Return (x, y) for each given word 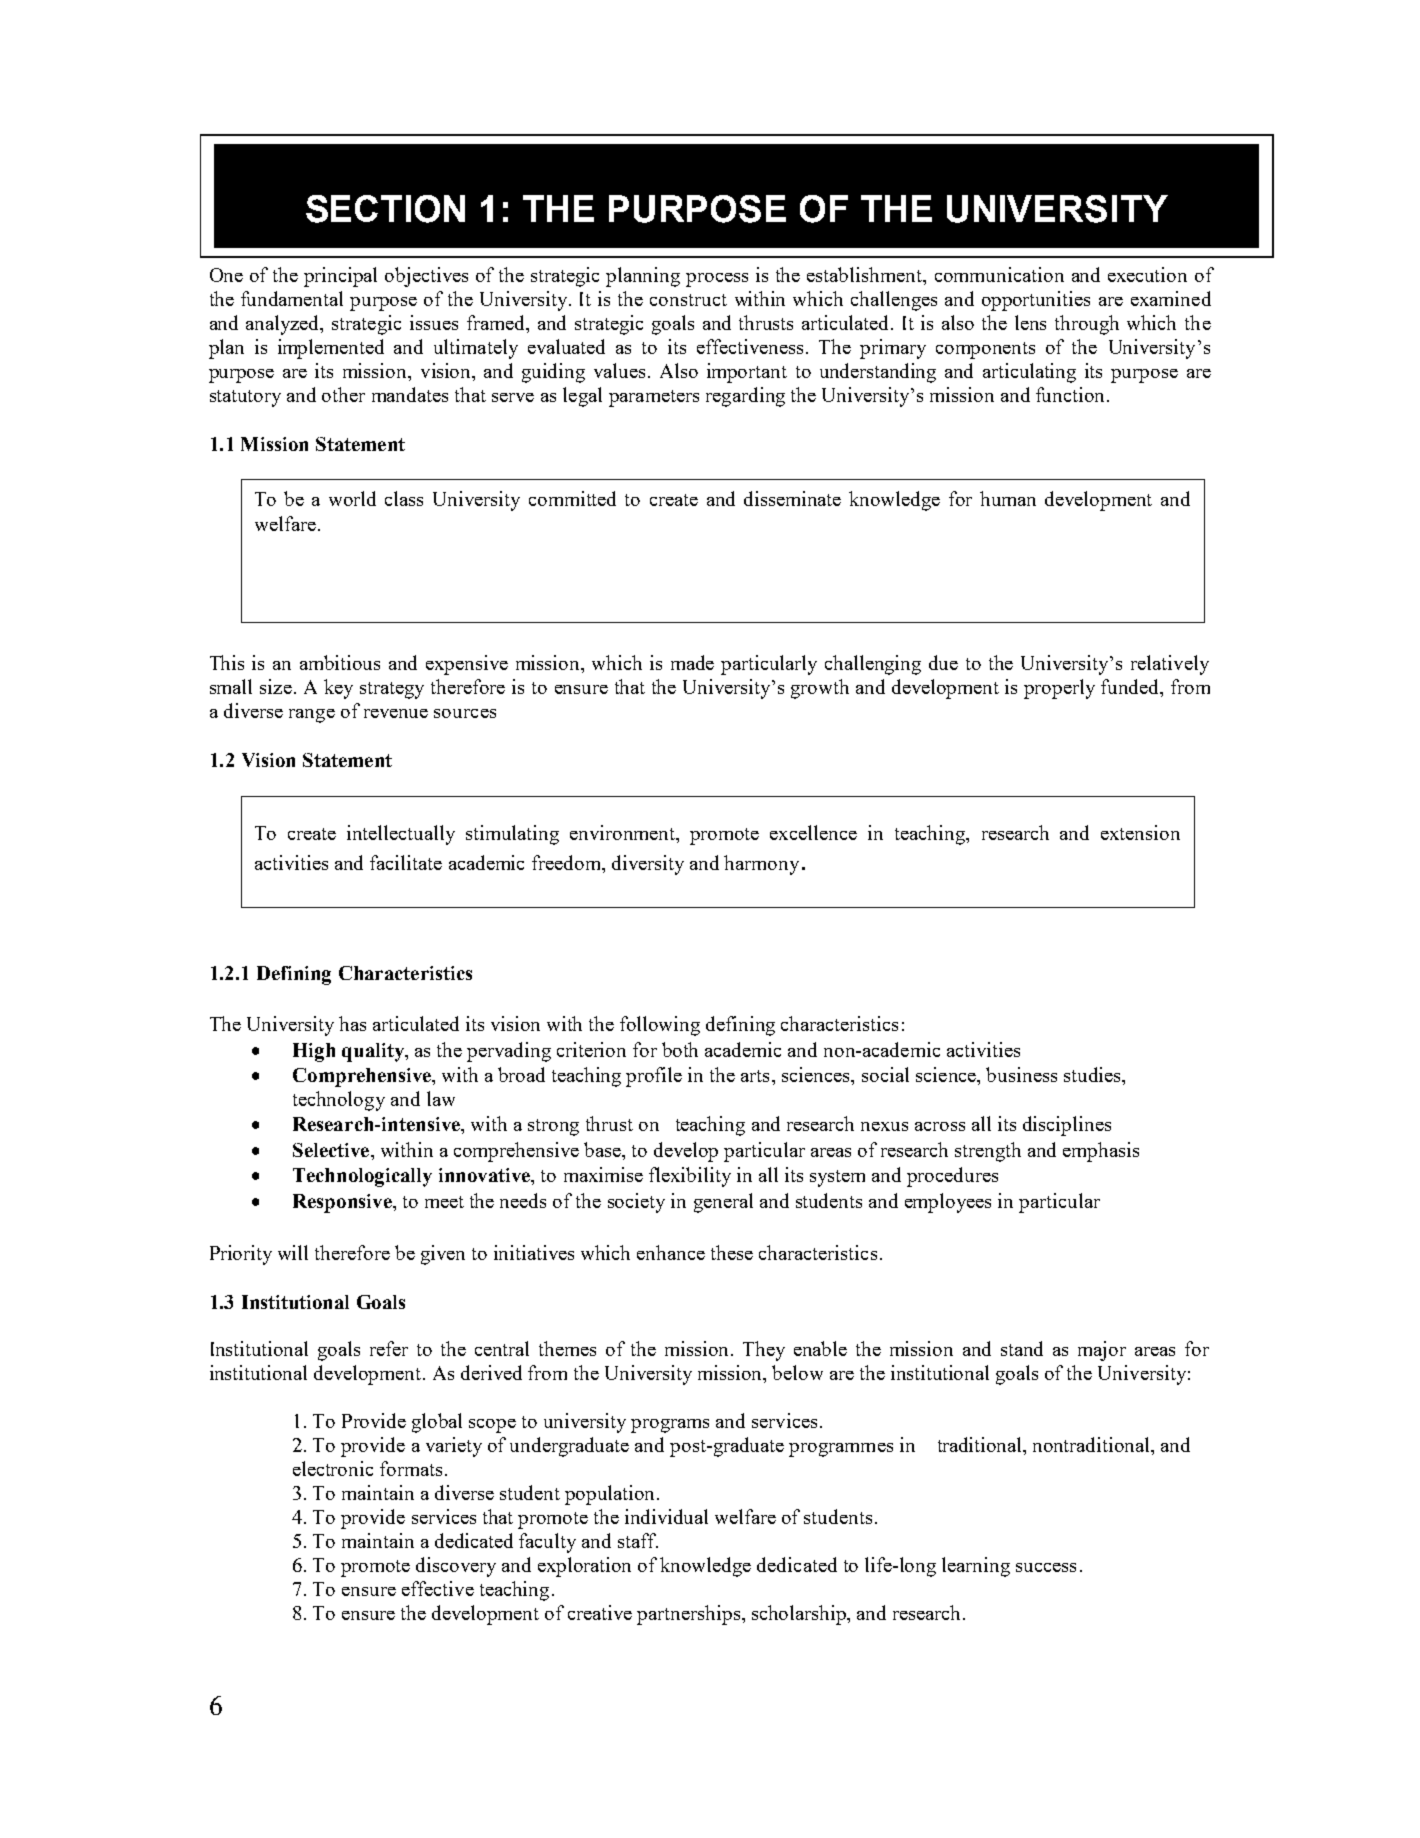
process (717, 280)
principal (340, 277)
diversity (648, 865)
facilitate (406, 862)
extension (1140, 832)
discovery (456, 1567)
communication (999, 274)
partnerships (690, 1615)
